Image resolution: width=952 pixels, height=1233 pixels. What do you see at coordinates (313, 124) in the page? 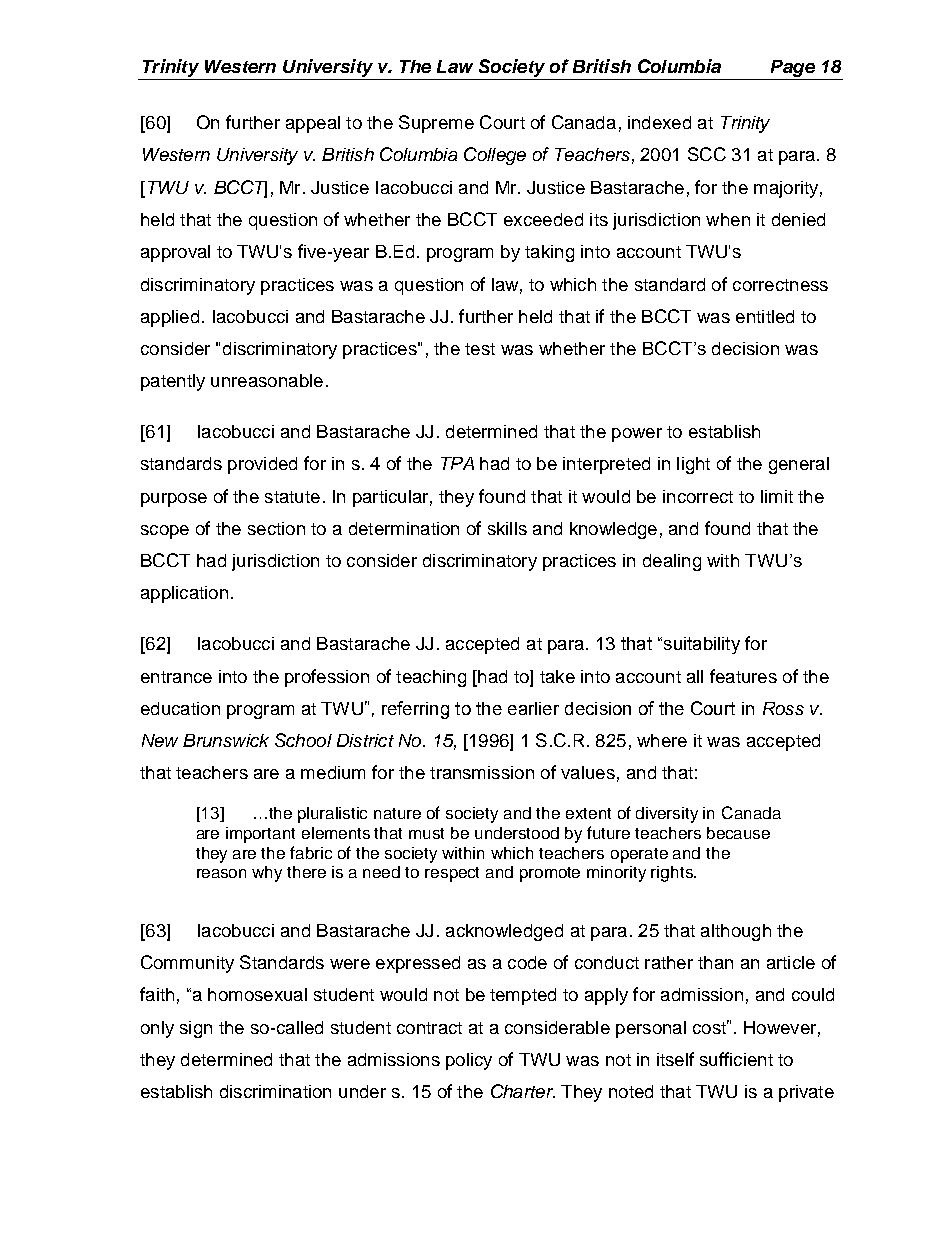
I see `appeal` at bounding box center [313, 124].
